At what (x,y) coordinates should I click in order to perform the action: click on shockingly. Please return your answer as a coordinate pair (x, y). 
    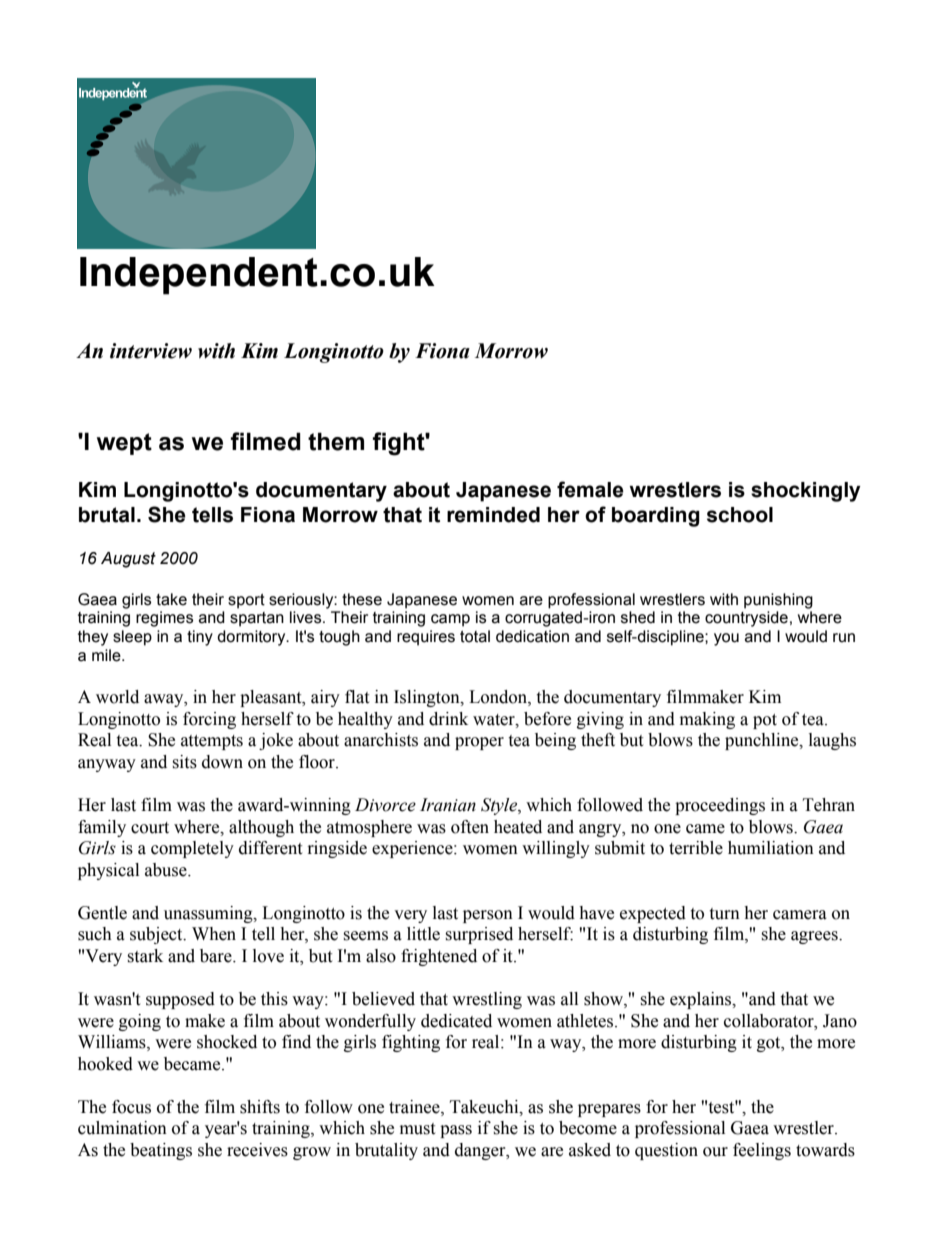
    Looking at the image, I should click on (806, 492).
